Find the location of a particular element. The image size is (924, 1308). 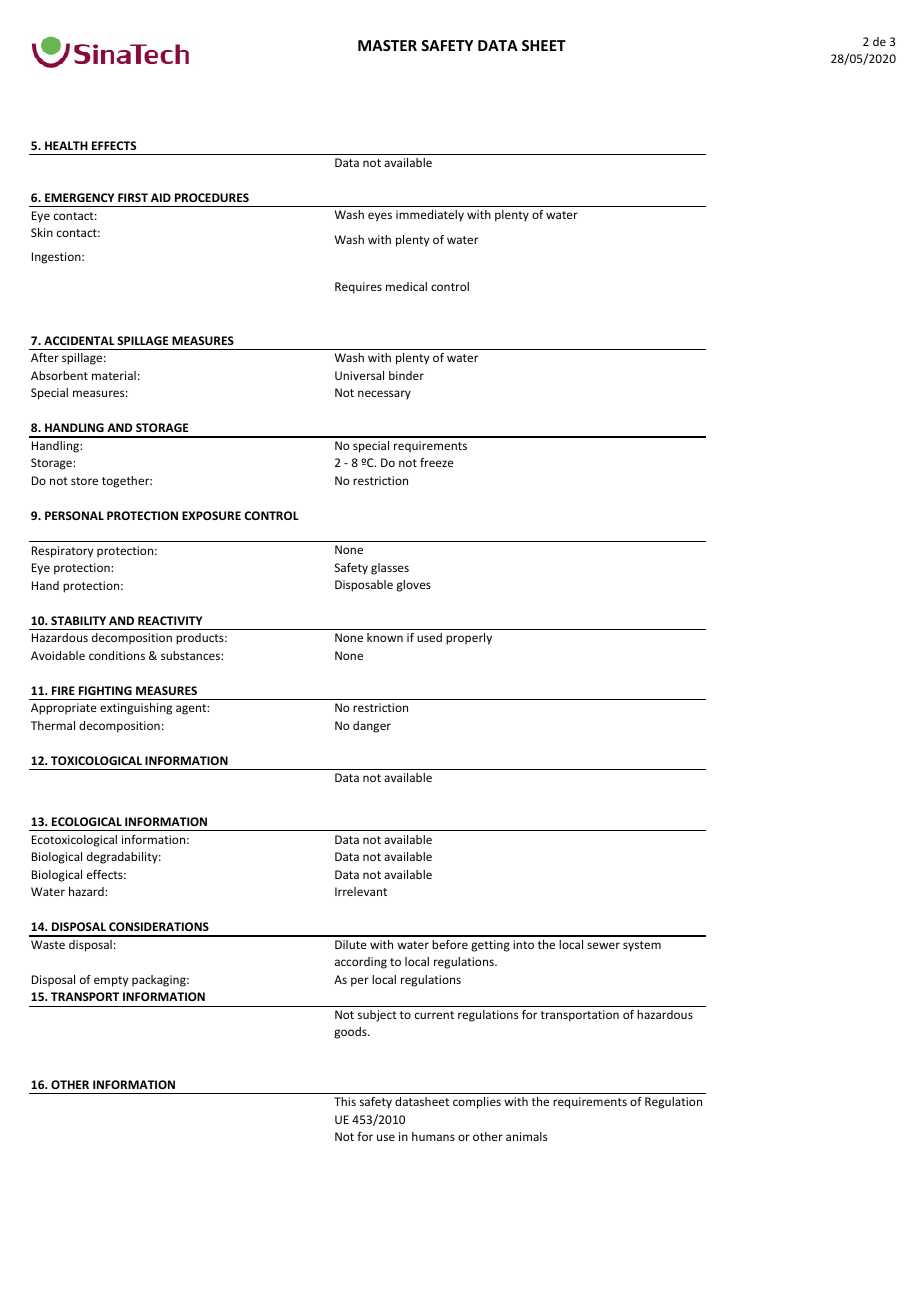

HEALTH is located at coordinates (66, 145).
